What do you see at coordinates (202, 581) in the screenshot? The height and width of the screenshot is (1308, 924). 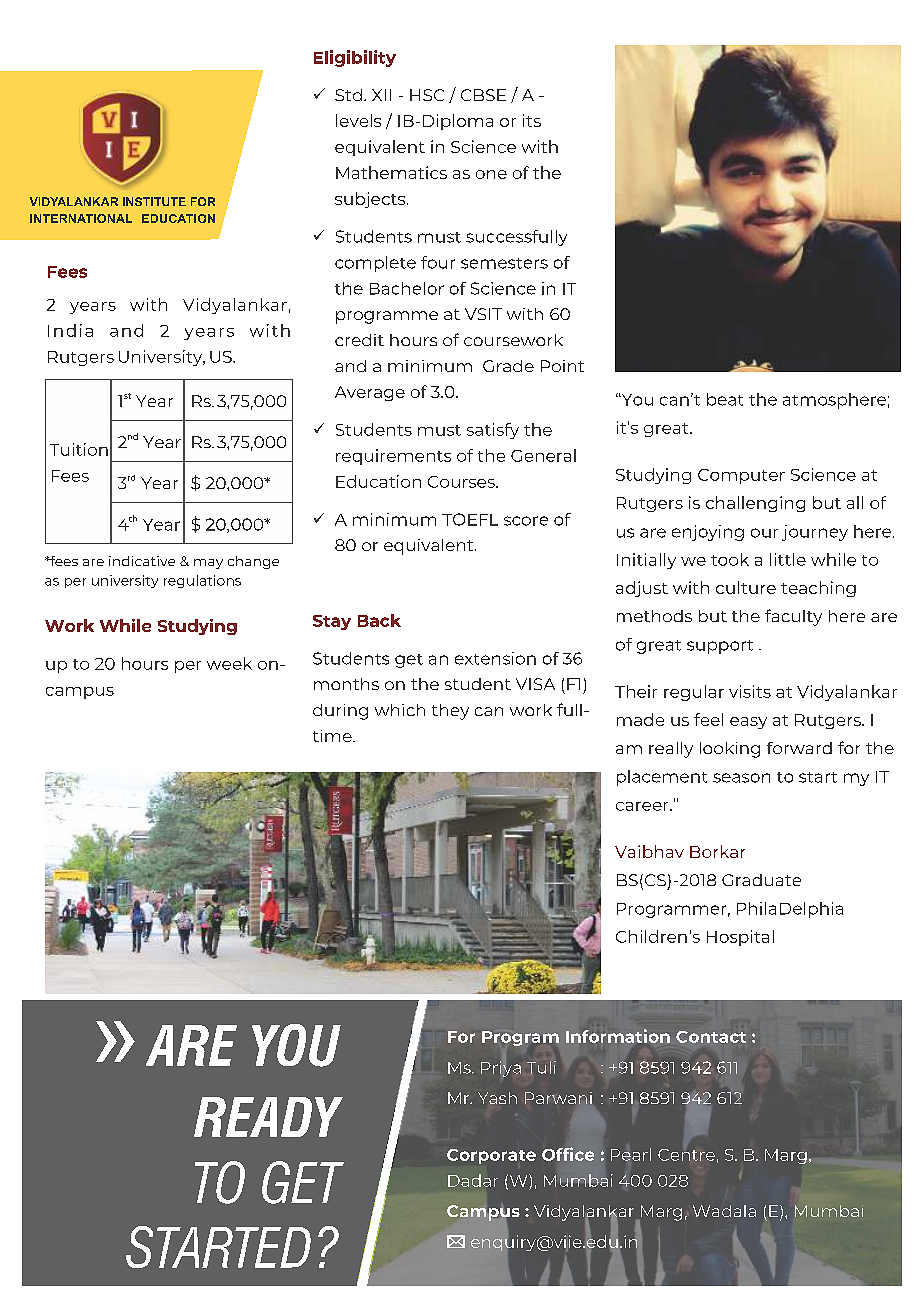 I see `regulations` at bounding box center [202, 581].
